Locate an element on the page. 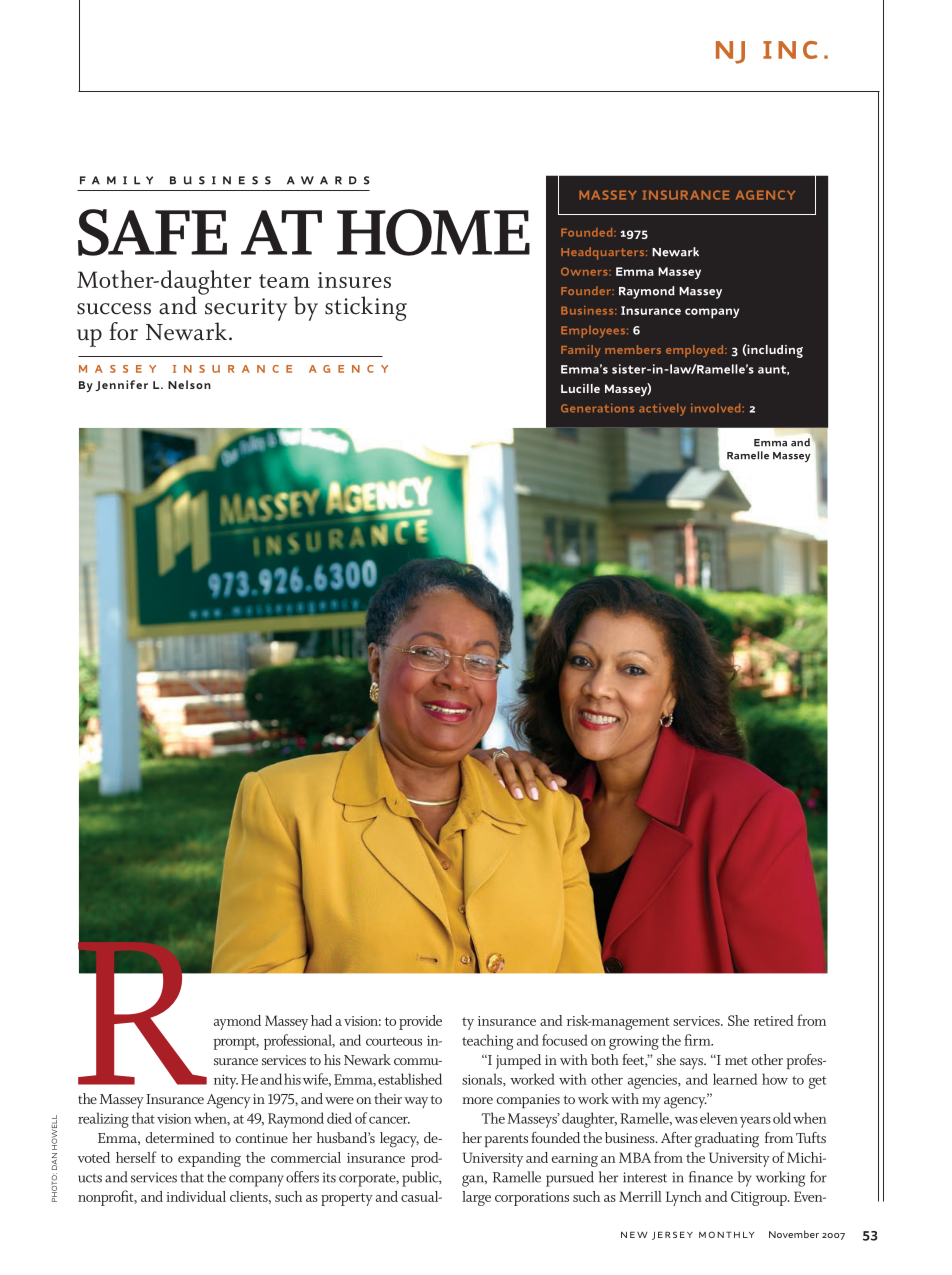 Image resolution: width=952 pixels, height=1275 pixels. large is located at coordinates (476, 1198).
